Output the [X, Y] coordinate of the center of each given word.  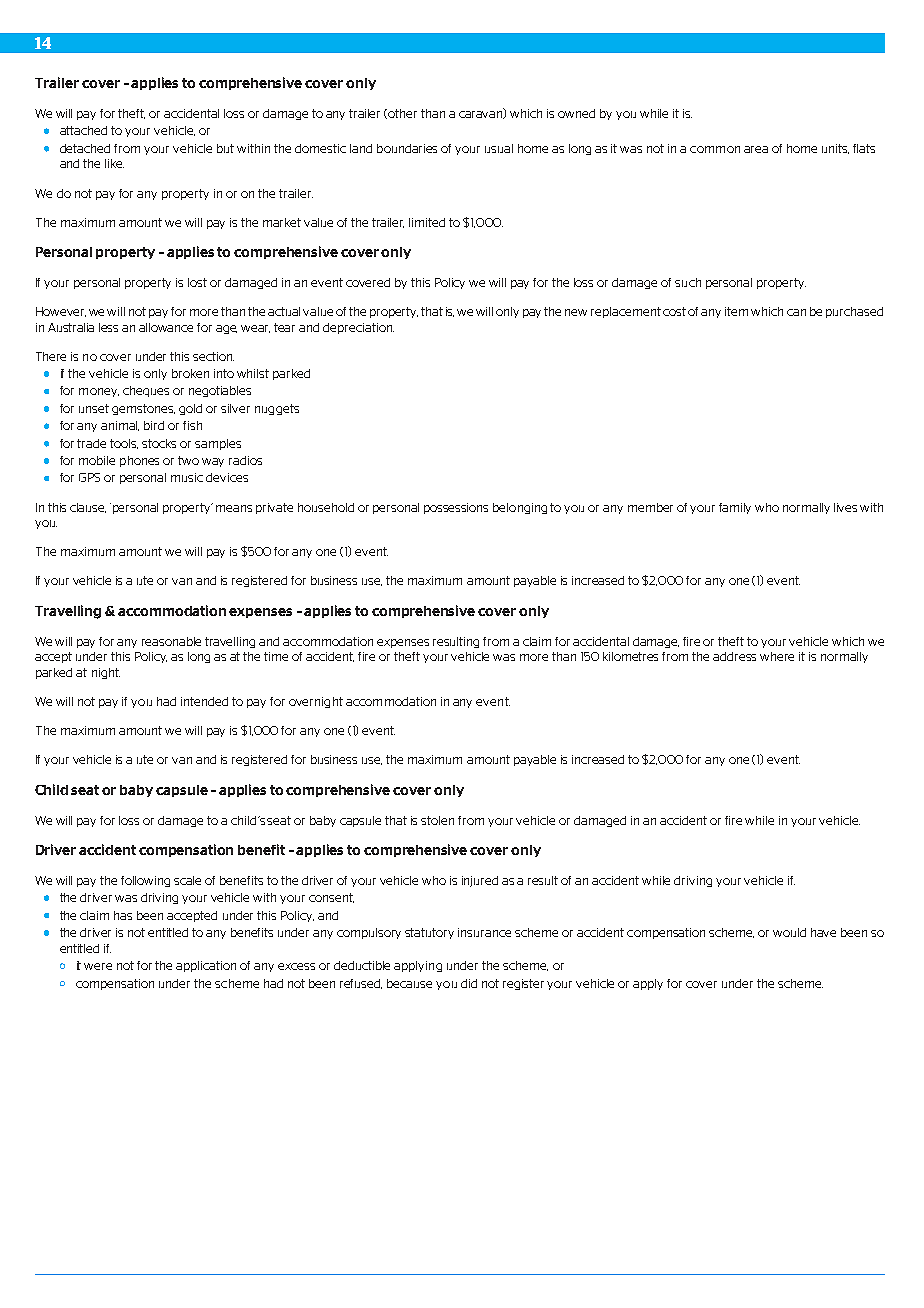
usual [499, 148]
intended [204, 701]
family [735, 508]
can [796, 312]
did [469, 983]
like [114, 163]
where [777, 656]
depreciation [358, 328]
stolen [437, 820]
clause [88, 508]
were [98, 966]
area [756, 149]
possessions [456, 508]
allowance [166, 327]
